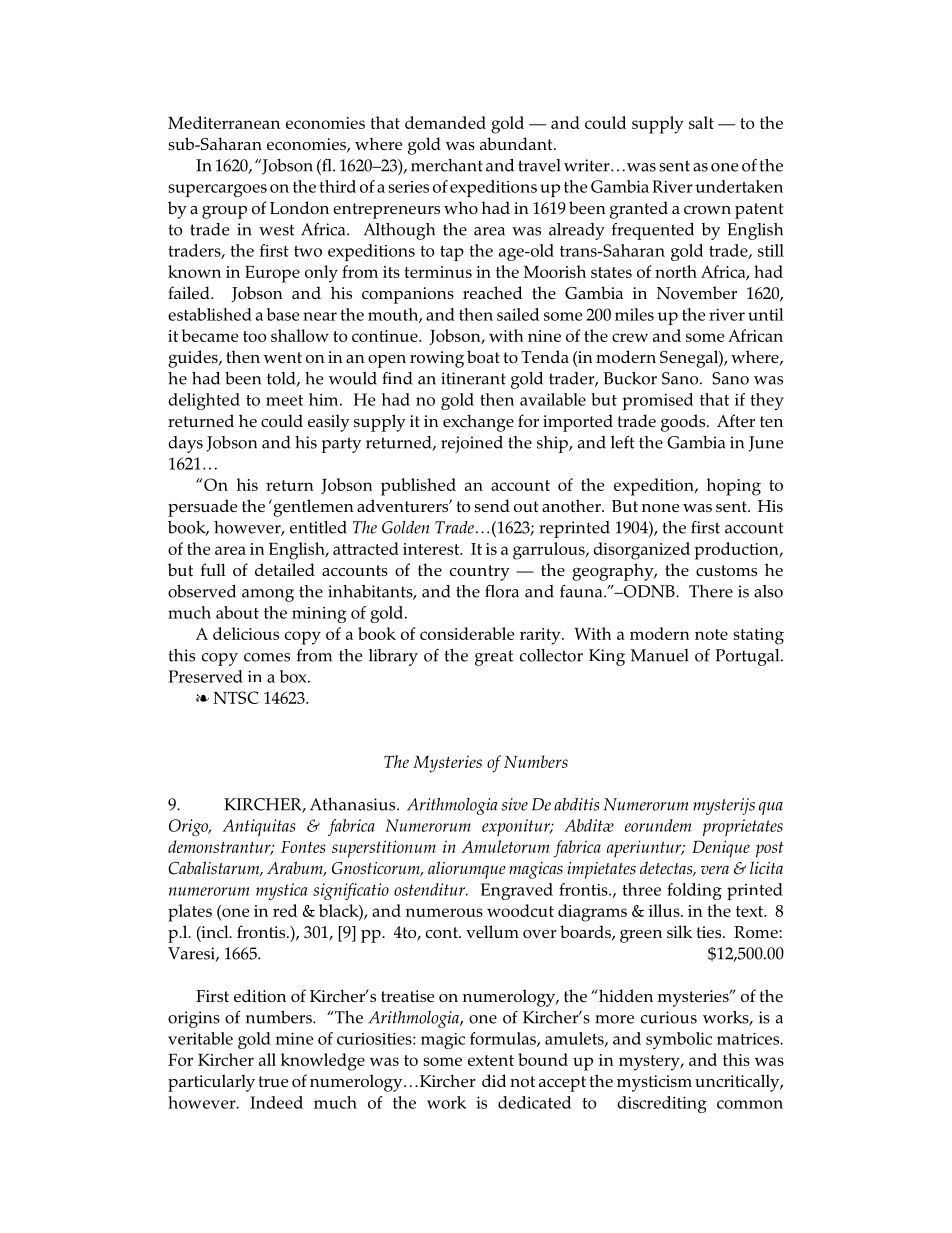 The height and width of the screenshot is (1233, 952). Describe the element at coordinates (447, 165) in the screenshot. I see `merchant` at that location.
